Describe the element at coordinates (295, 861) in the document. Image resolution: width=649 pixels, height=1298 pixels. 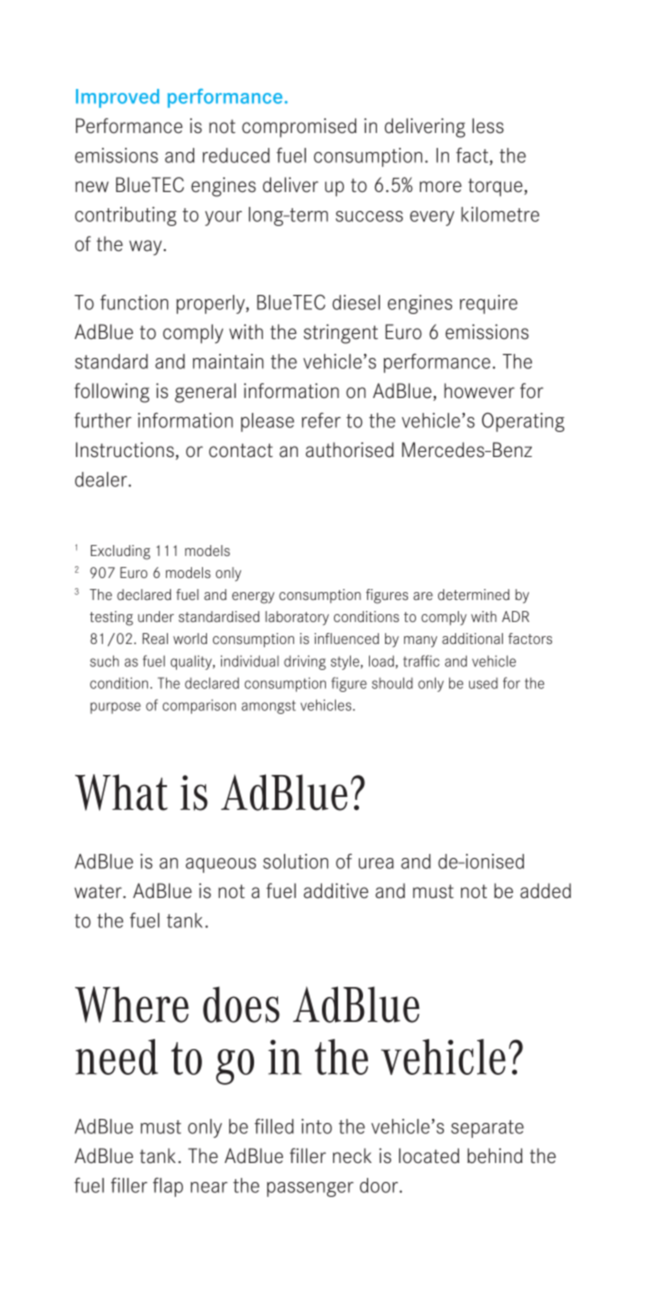
I see `solution` at that location.
